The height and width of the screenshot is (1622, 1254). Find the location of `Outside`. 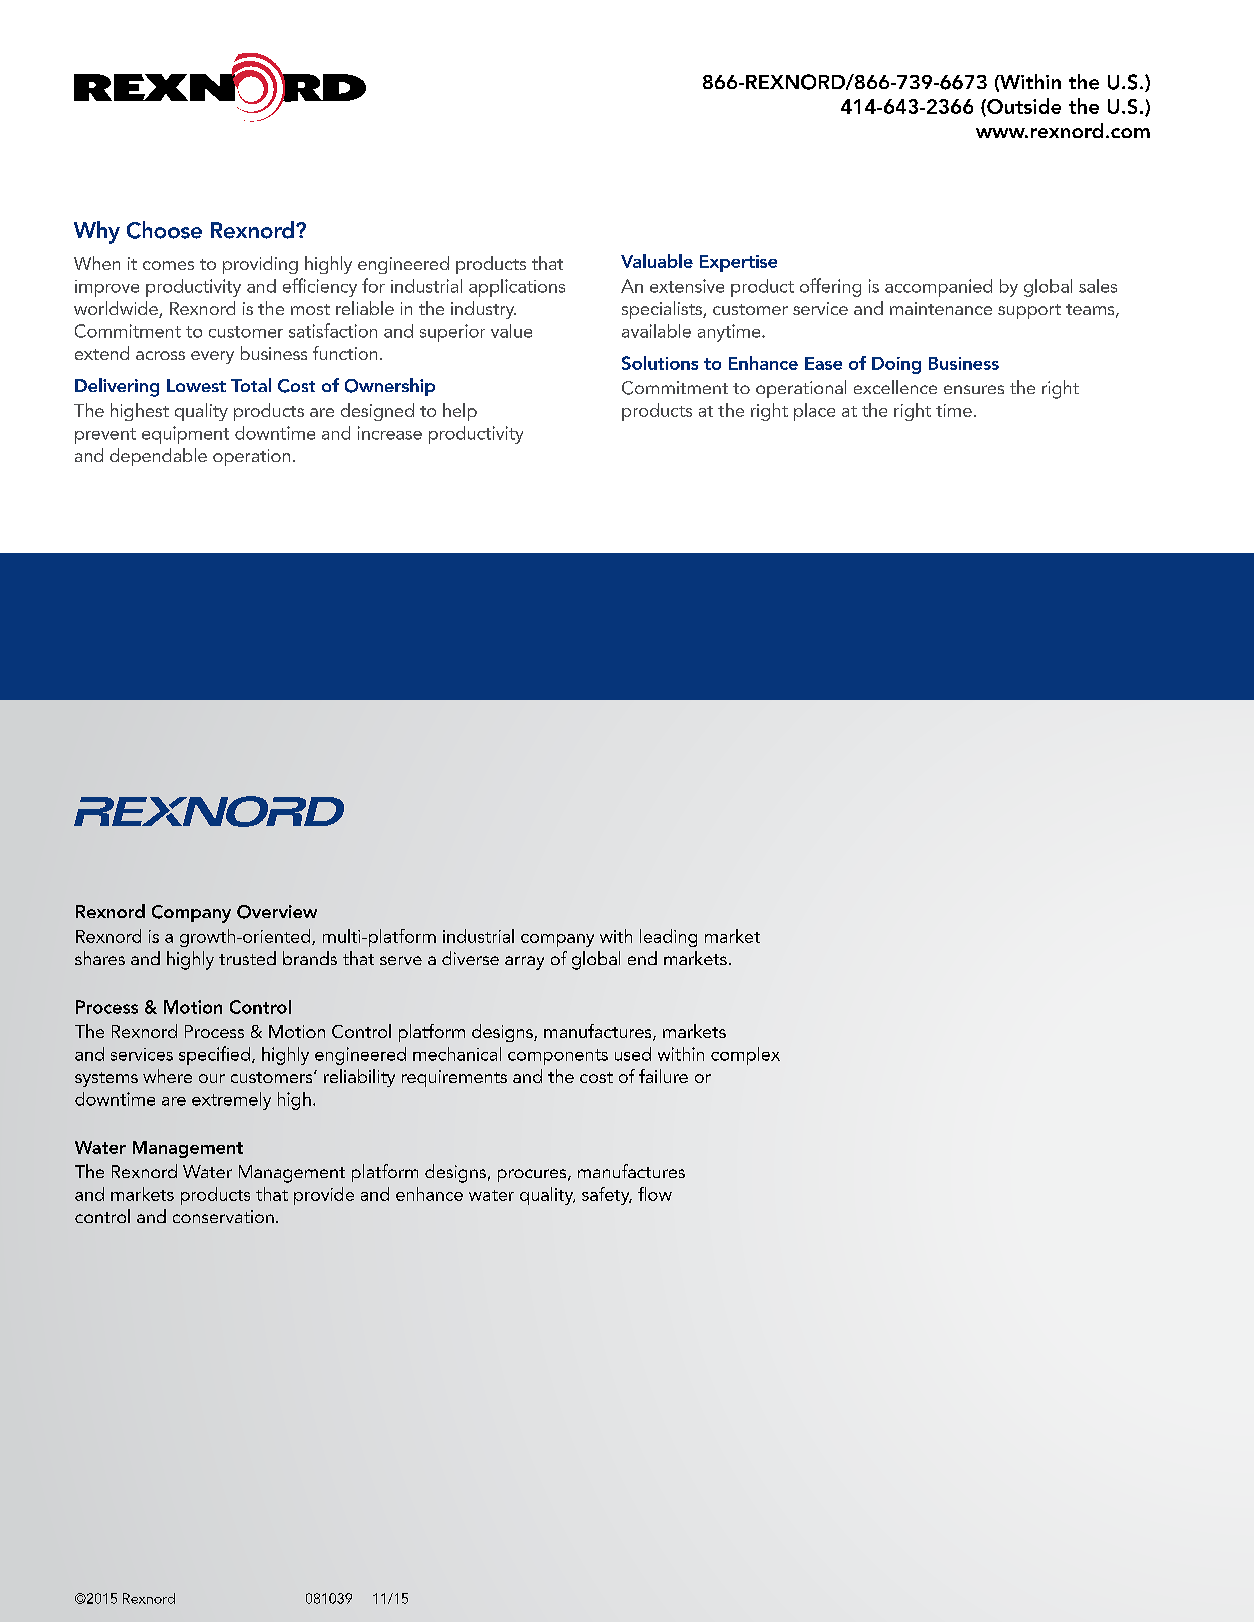

Outside is located at coordinates (1023, 107).
